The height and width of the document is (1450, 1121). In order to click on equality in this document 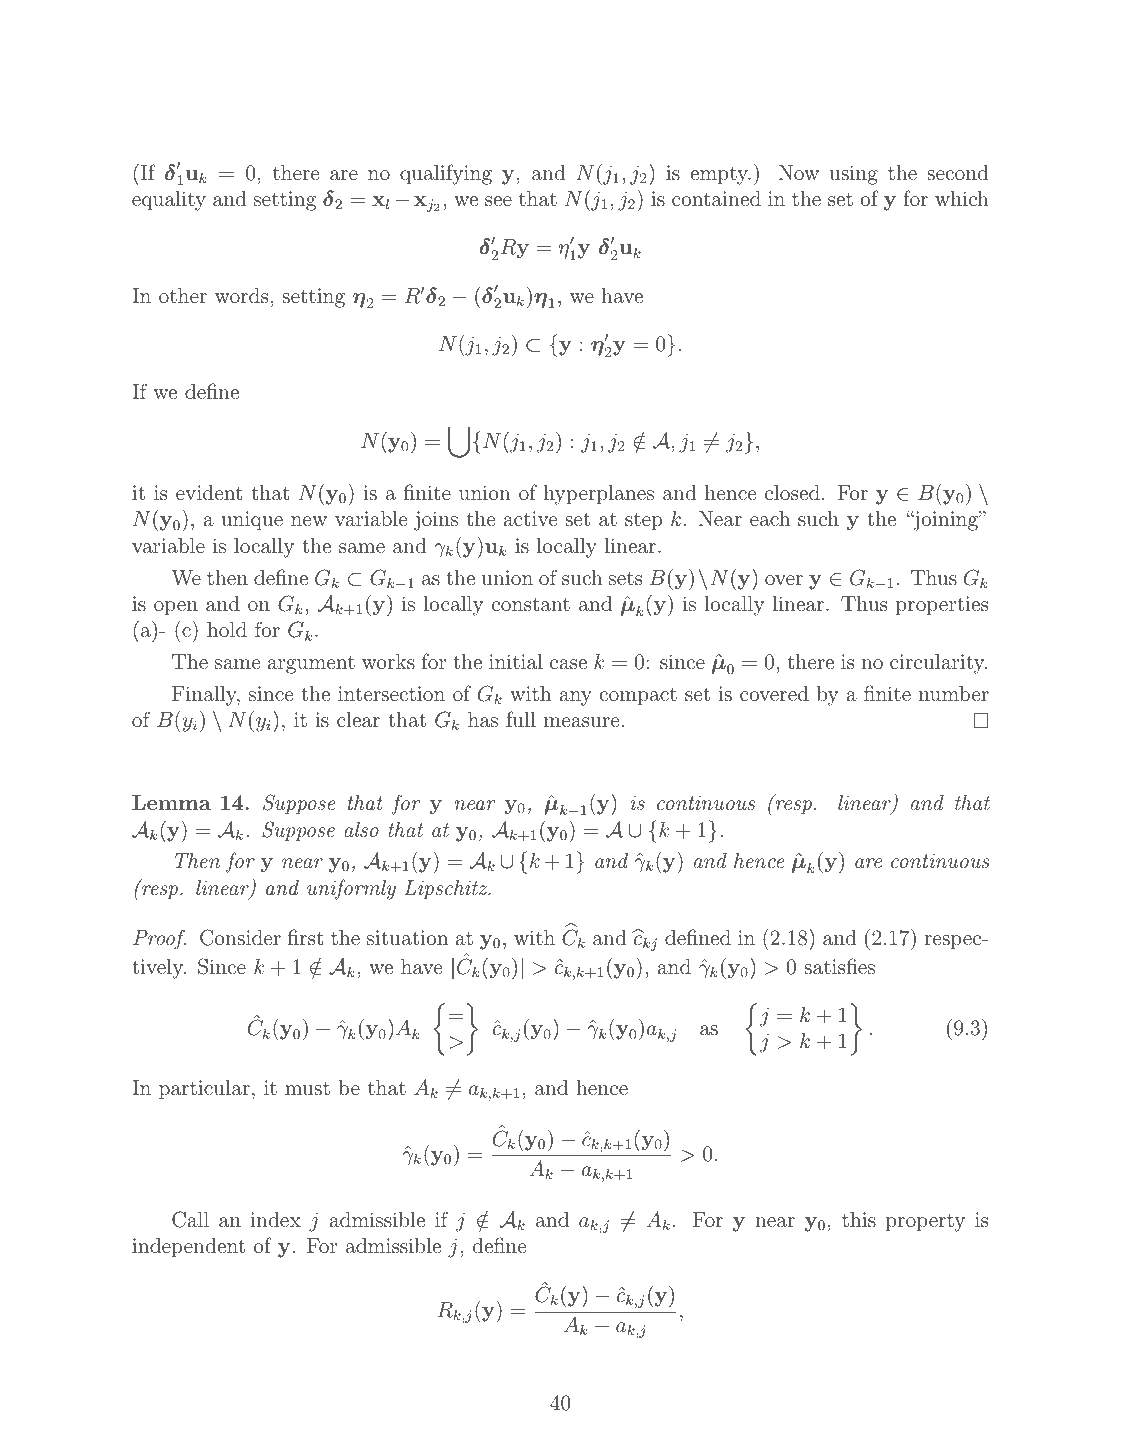, I will do `click(169, 201)`.
